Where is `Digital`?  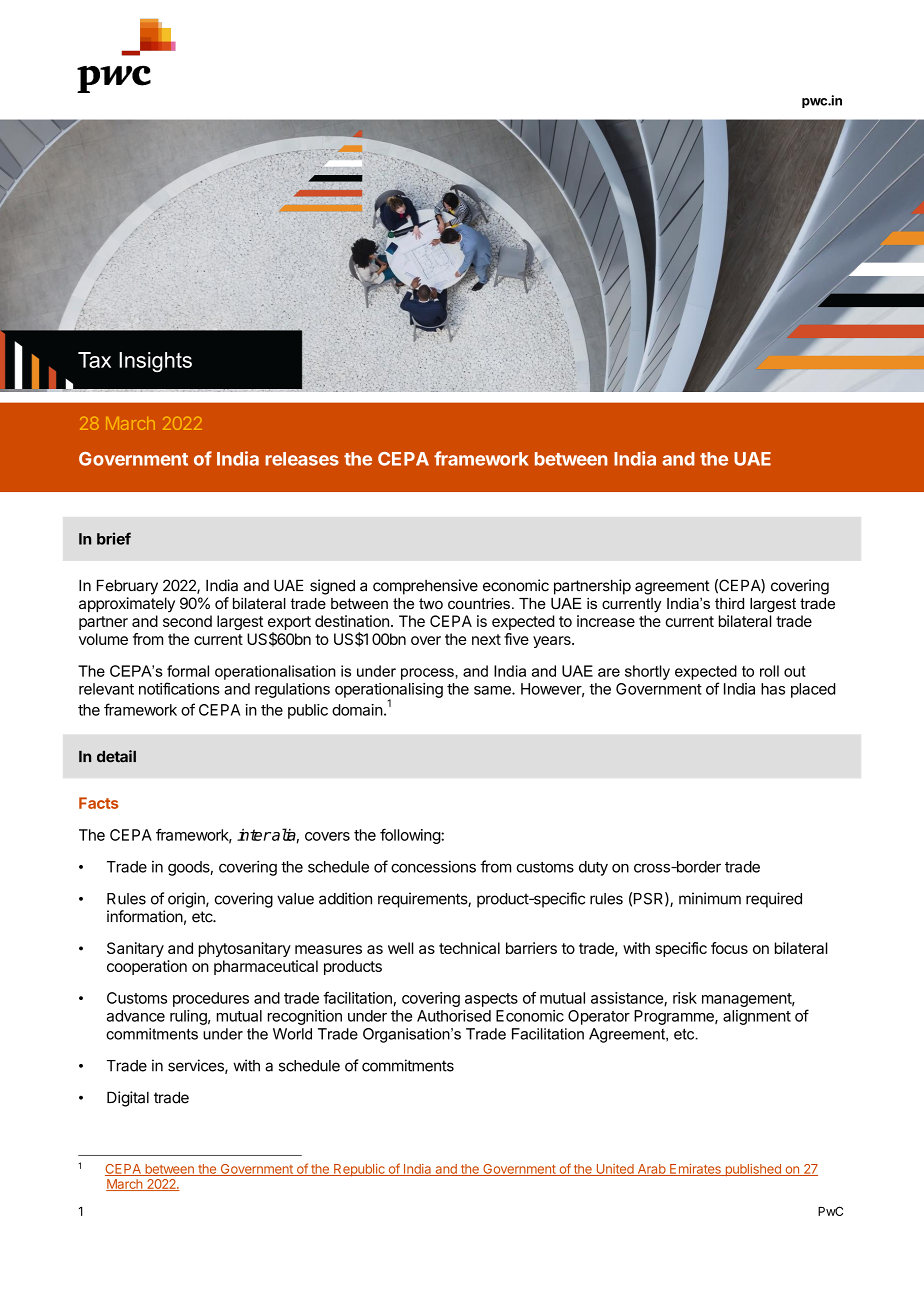
Digital is located at coordinates (128, 1099).
